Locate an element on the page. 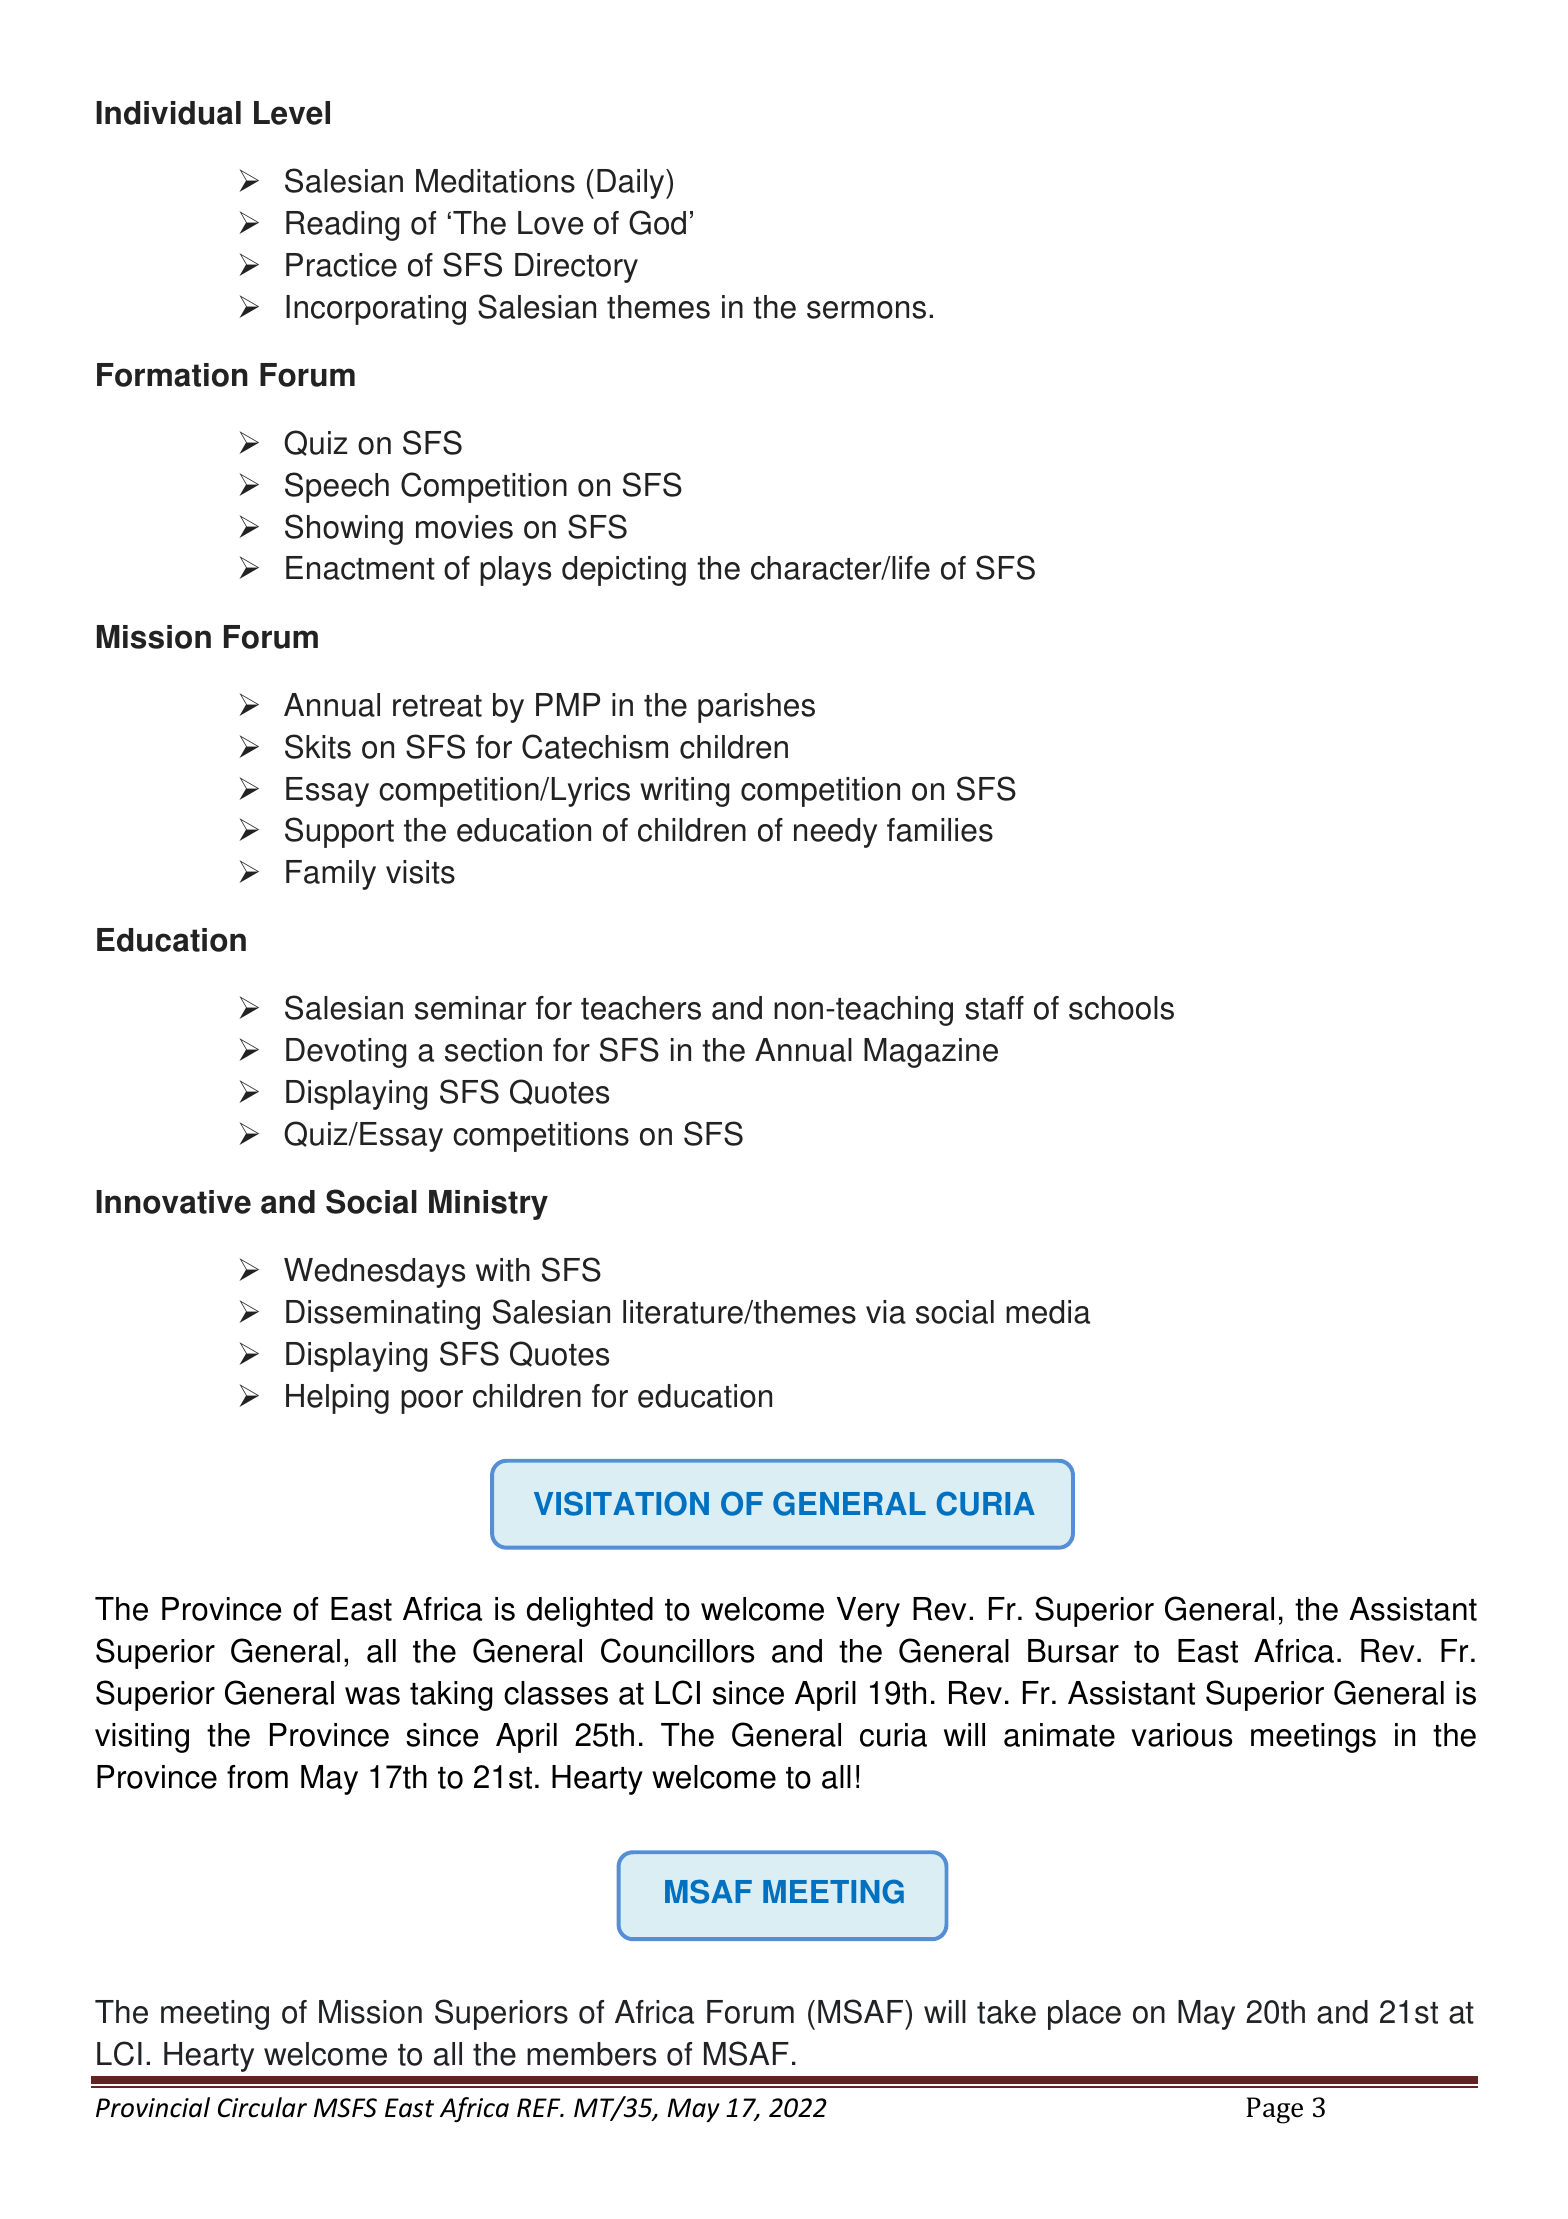  families is located at coordinates (940, 830).
